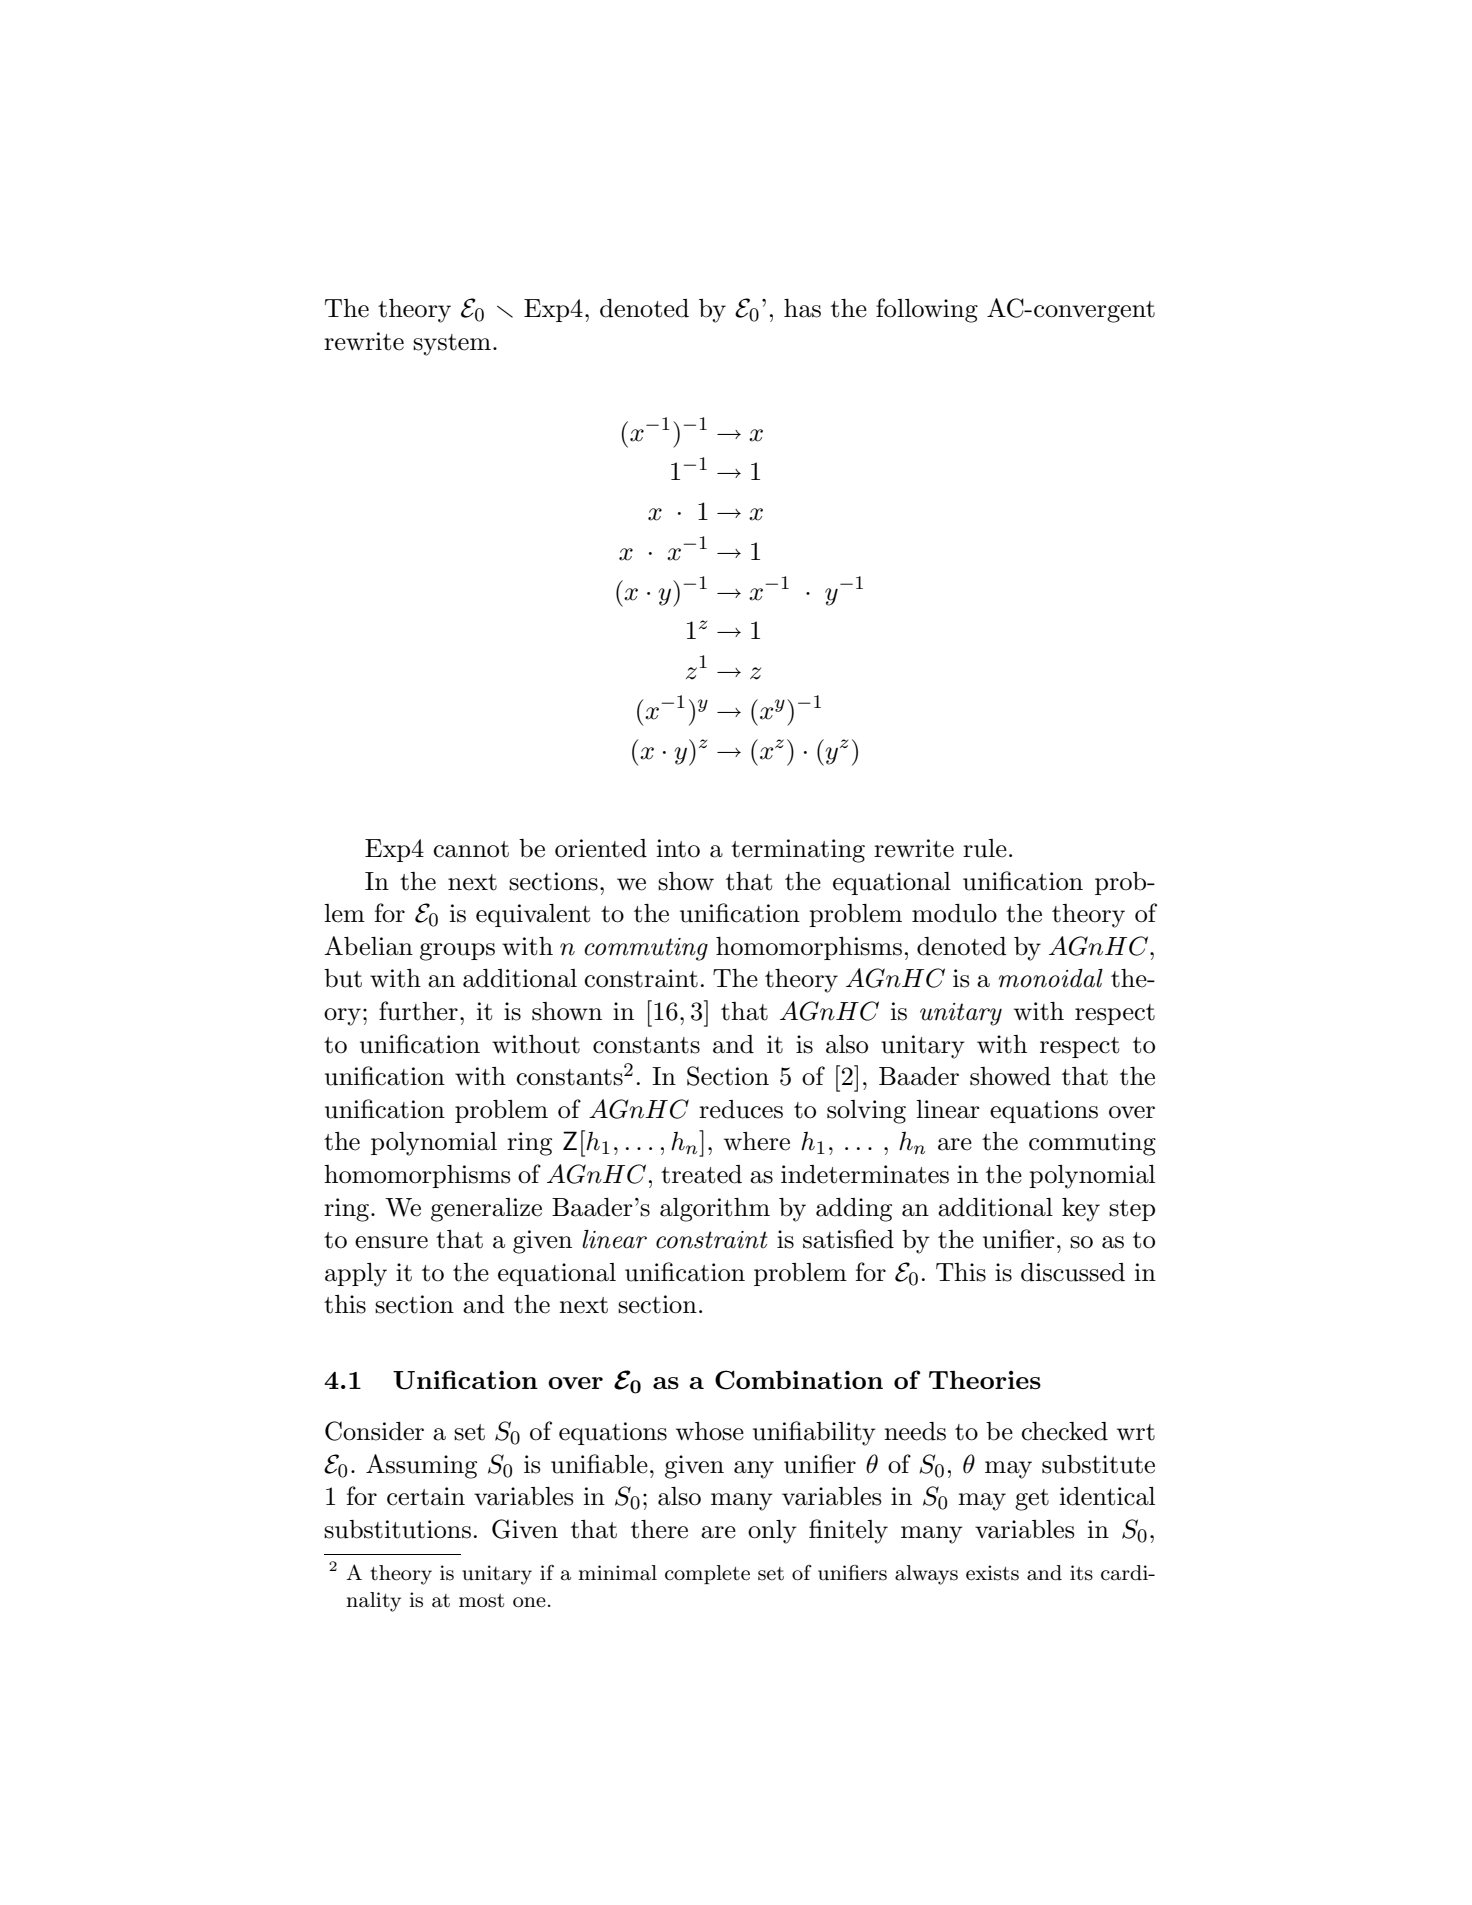  What do you see at coordinates (1081, 1210) in the document?
I see `key` at bounding box center [1081, 1210].
